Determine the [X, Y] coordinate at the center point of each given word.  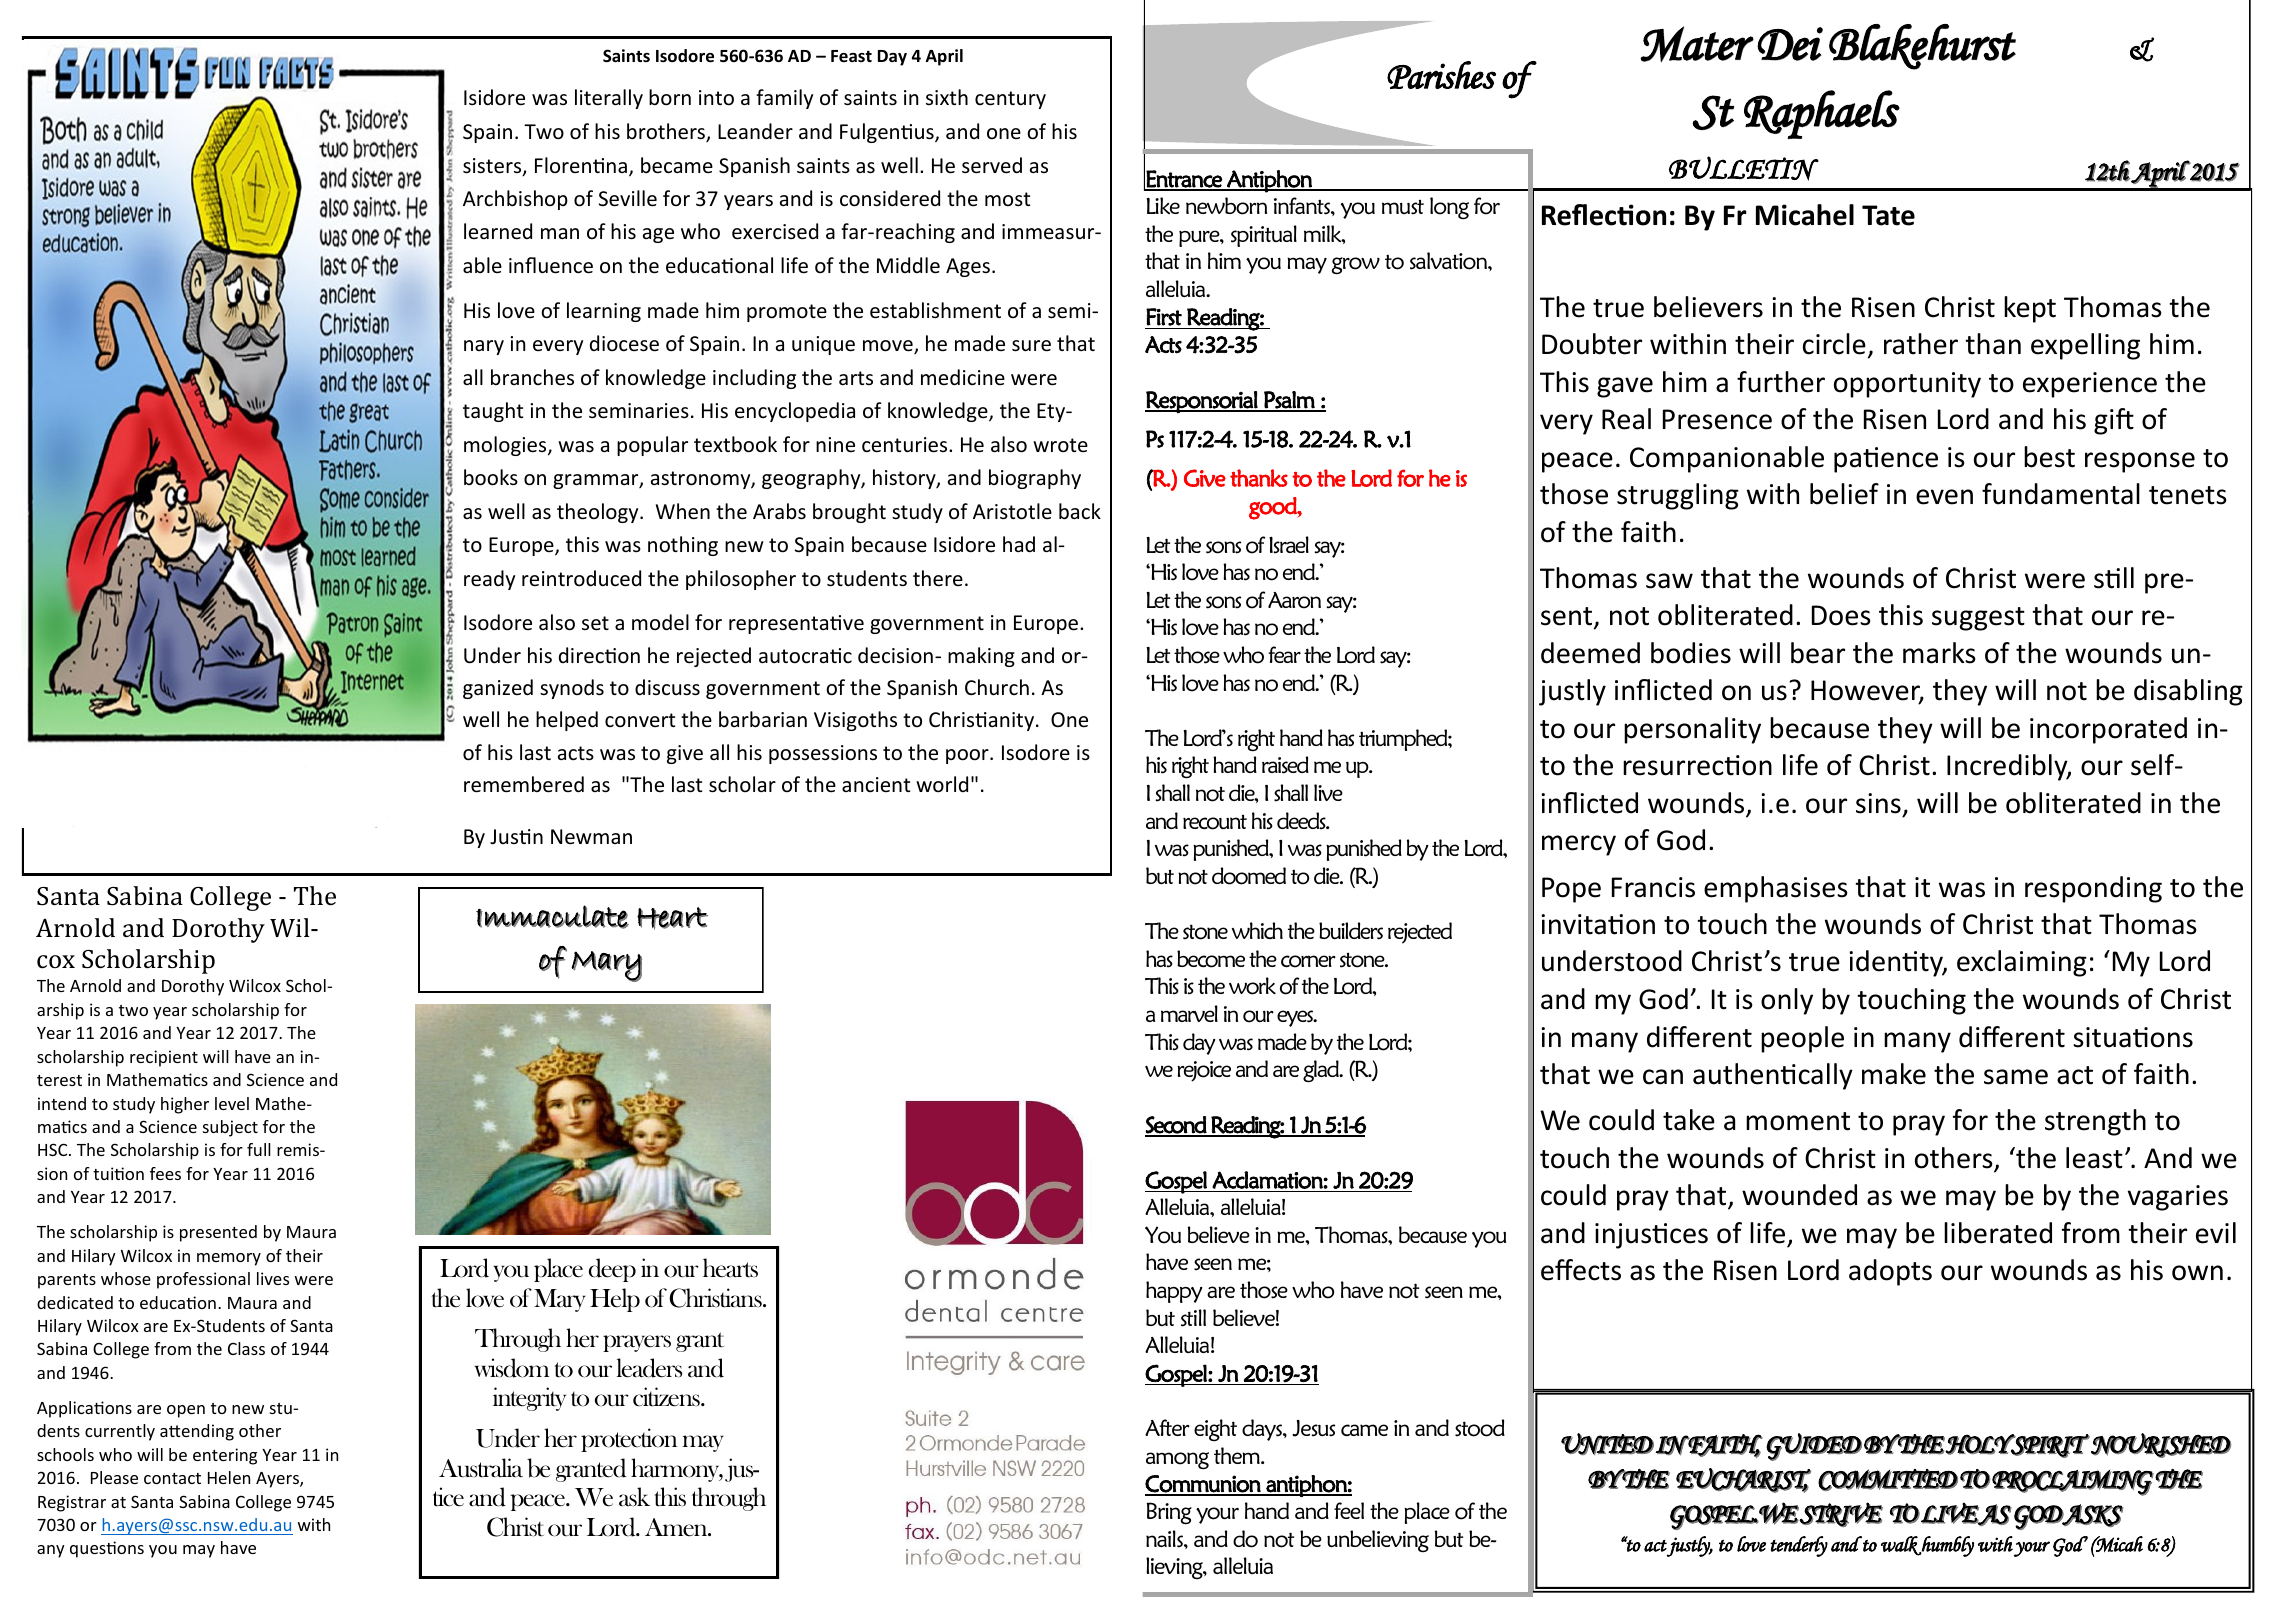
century [1010, 100]
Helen [229, 1477]
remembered [524, 784]
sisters [493, 167]
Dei [1790, 44]
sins [1878, 803]
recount [1215, 822]
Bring [1169, 1513]
